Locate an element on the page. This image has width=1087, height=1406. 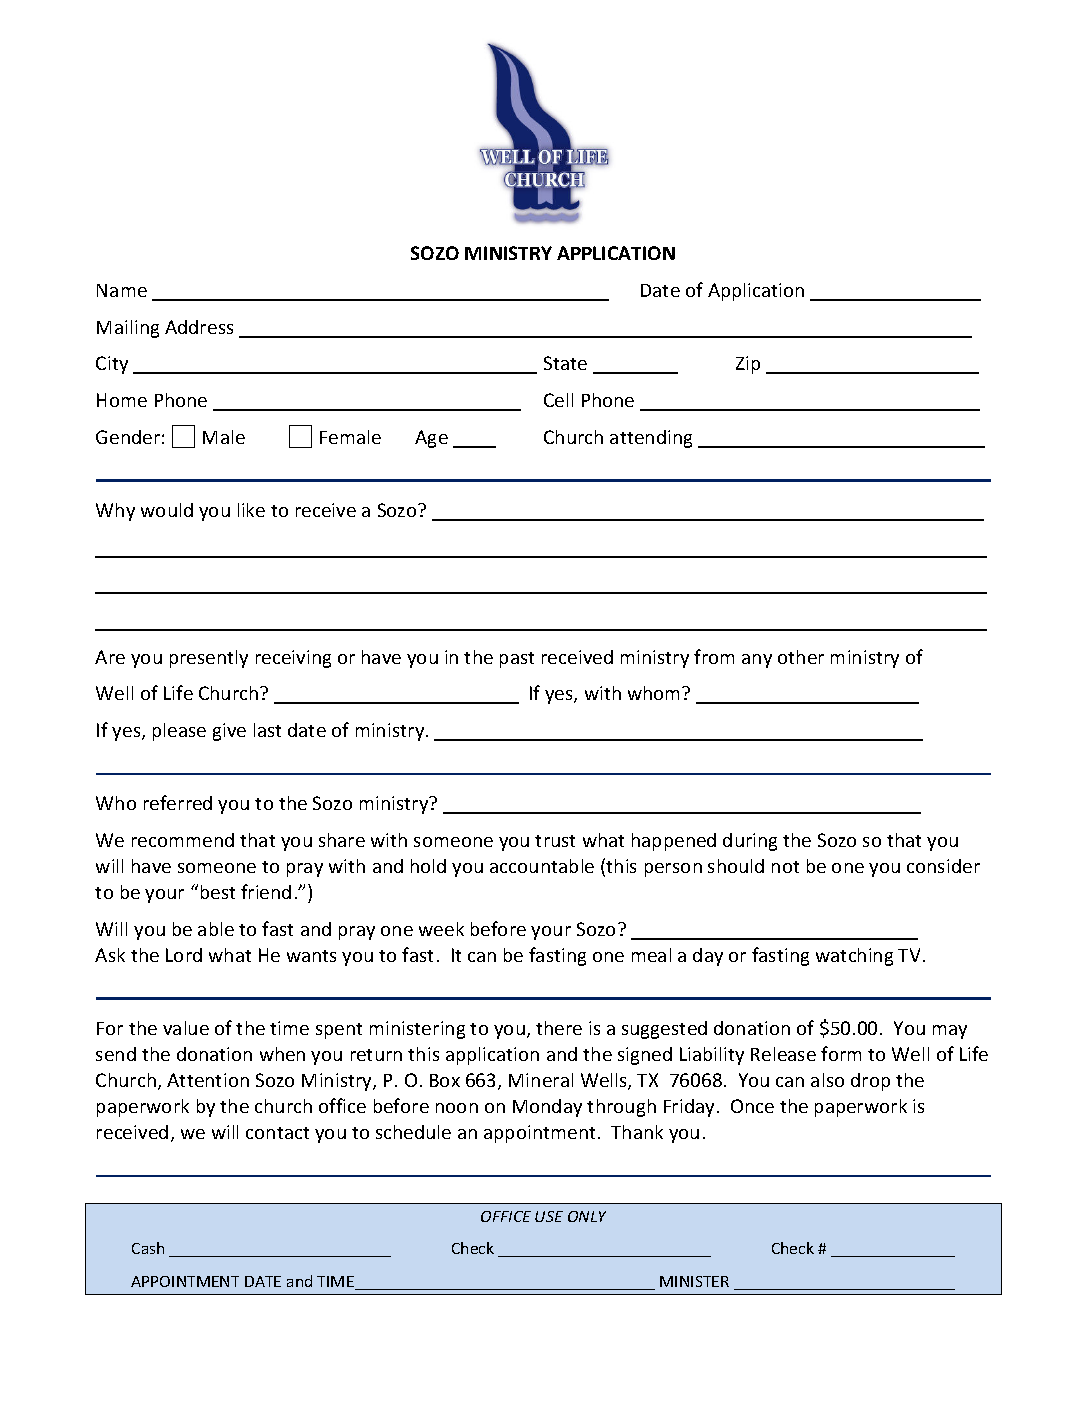
trust is located at coordinates (555, 841).
